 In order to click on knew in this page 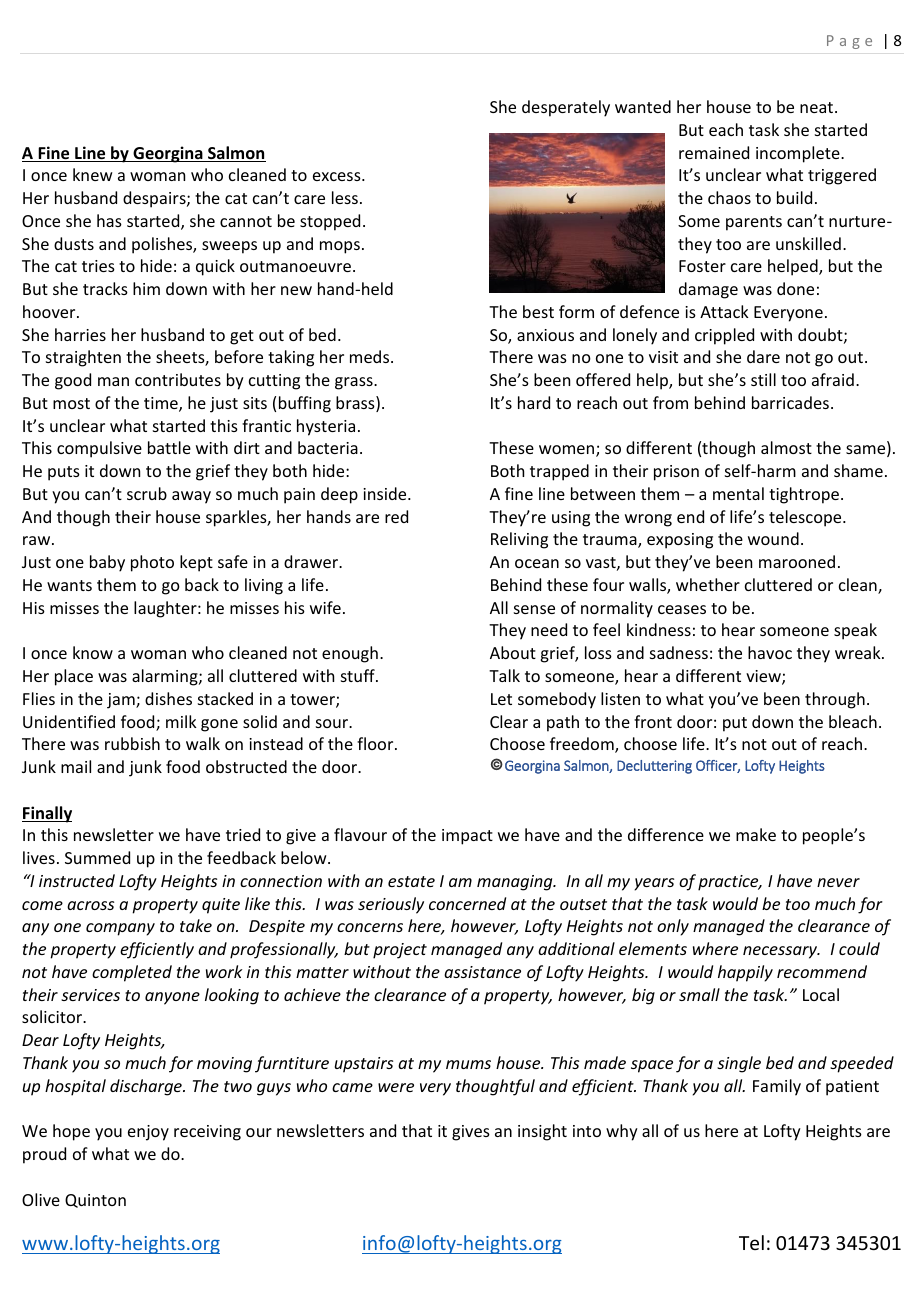, I will do `click(93, 174)`.
